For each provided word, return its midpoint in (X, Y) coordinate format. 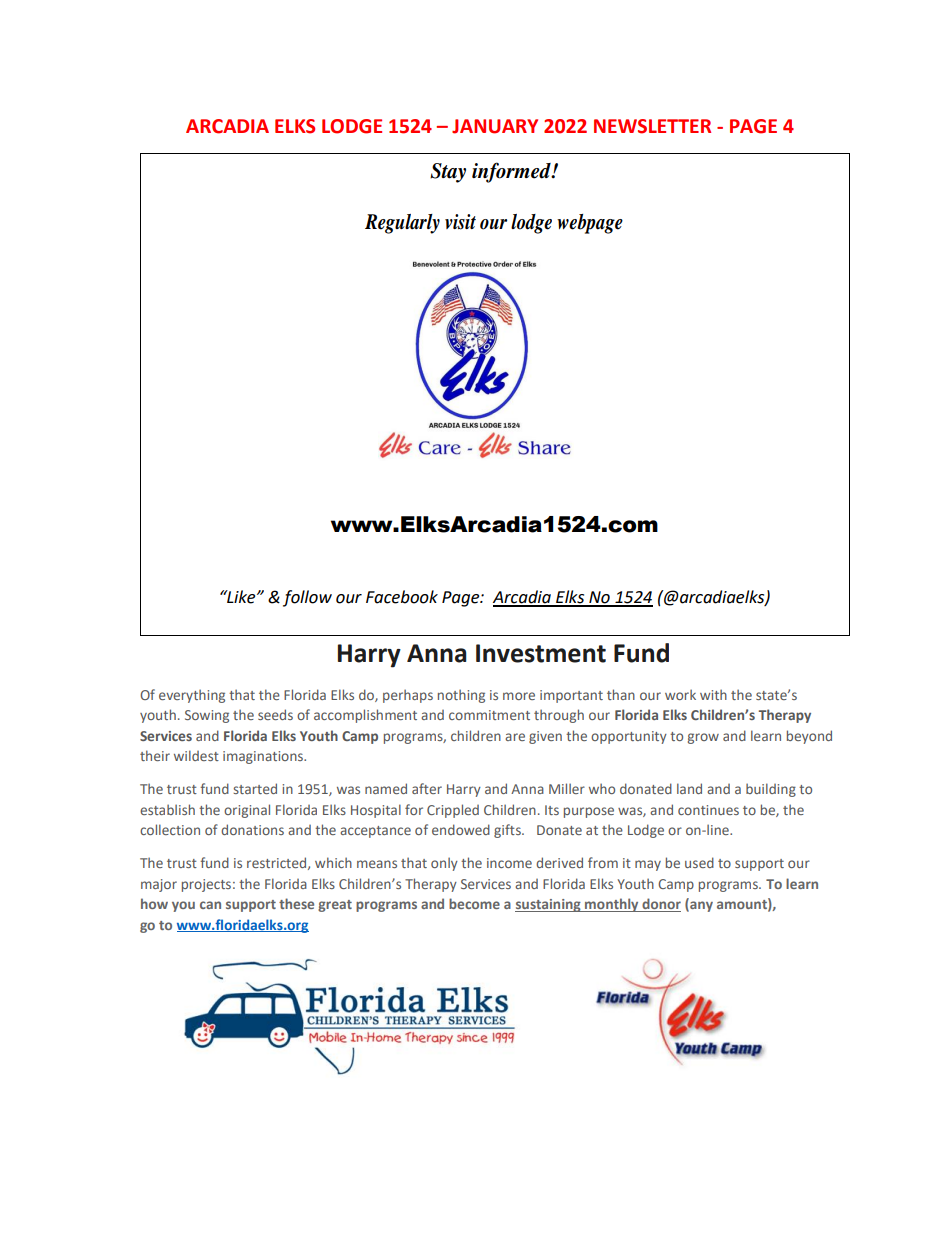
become (474, 903)
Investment (541, 653)
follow (307, 598)
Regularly (402, 224)
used (699, 862)
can (210, 905)
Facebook (402, 597)
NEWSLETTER (652, 126)
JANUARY (495, 126)
